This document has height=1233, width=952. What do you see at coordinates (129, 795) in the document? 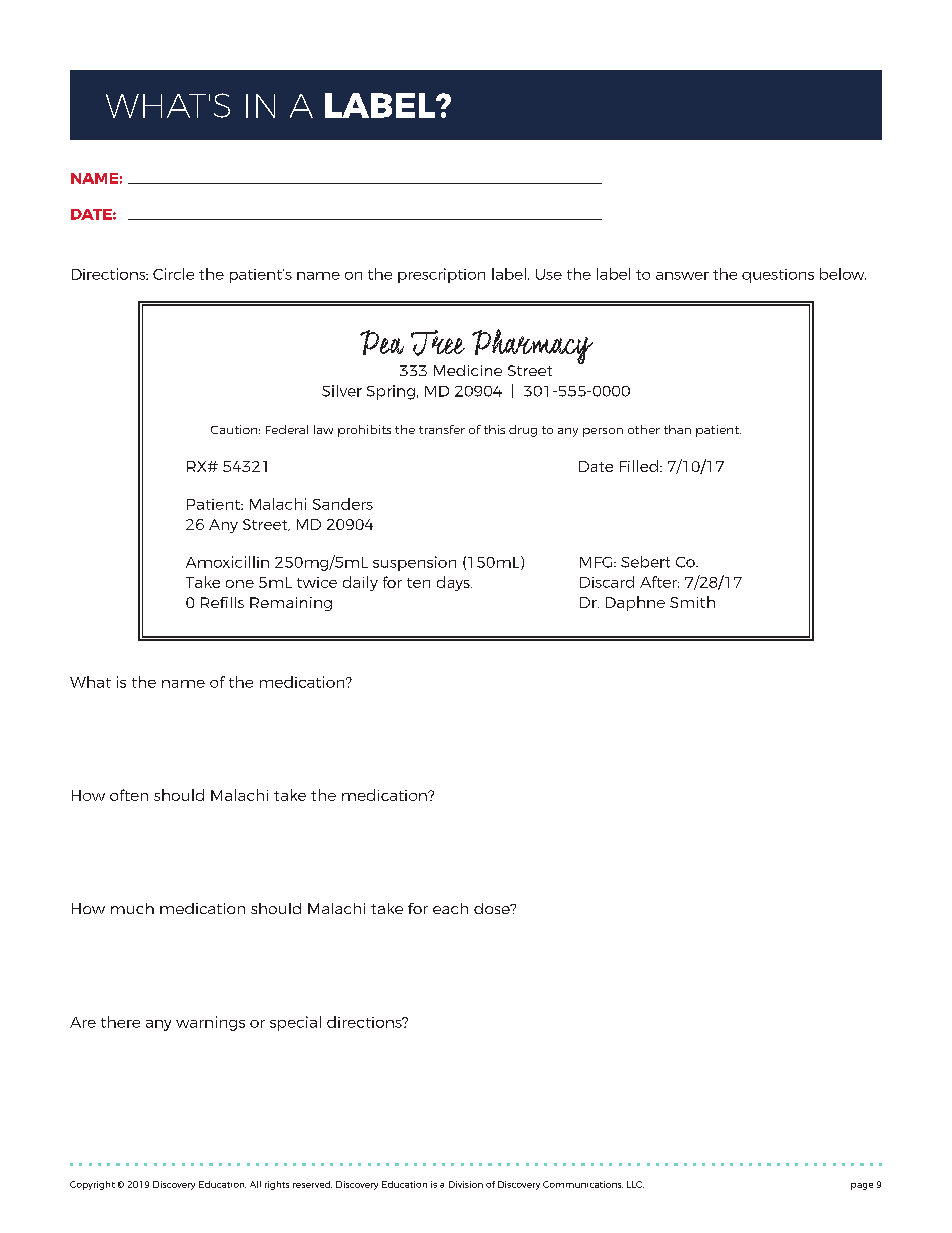
I see `often` at bounding box center [129, 795].
